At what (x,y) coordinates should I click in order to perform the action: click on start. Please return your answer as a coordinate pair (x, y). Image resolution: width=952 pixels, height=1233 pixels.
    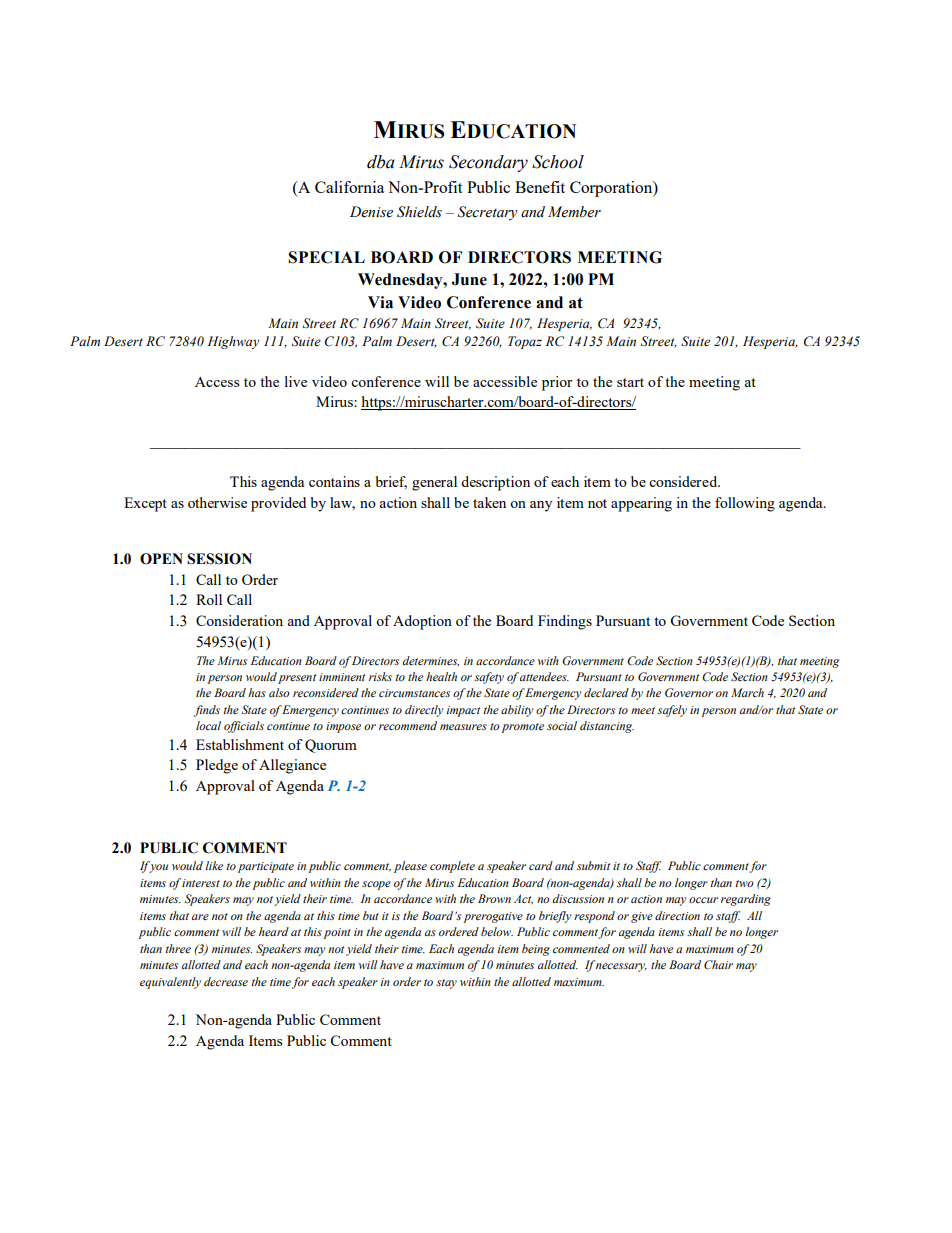
    Looking at the image, I should click on (630, 382).
